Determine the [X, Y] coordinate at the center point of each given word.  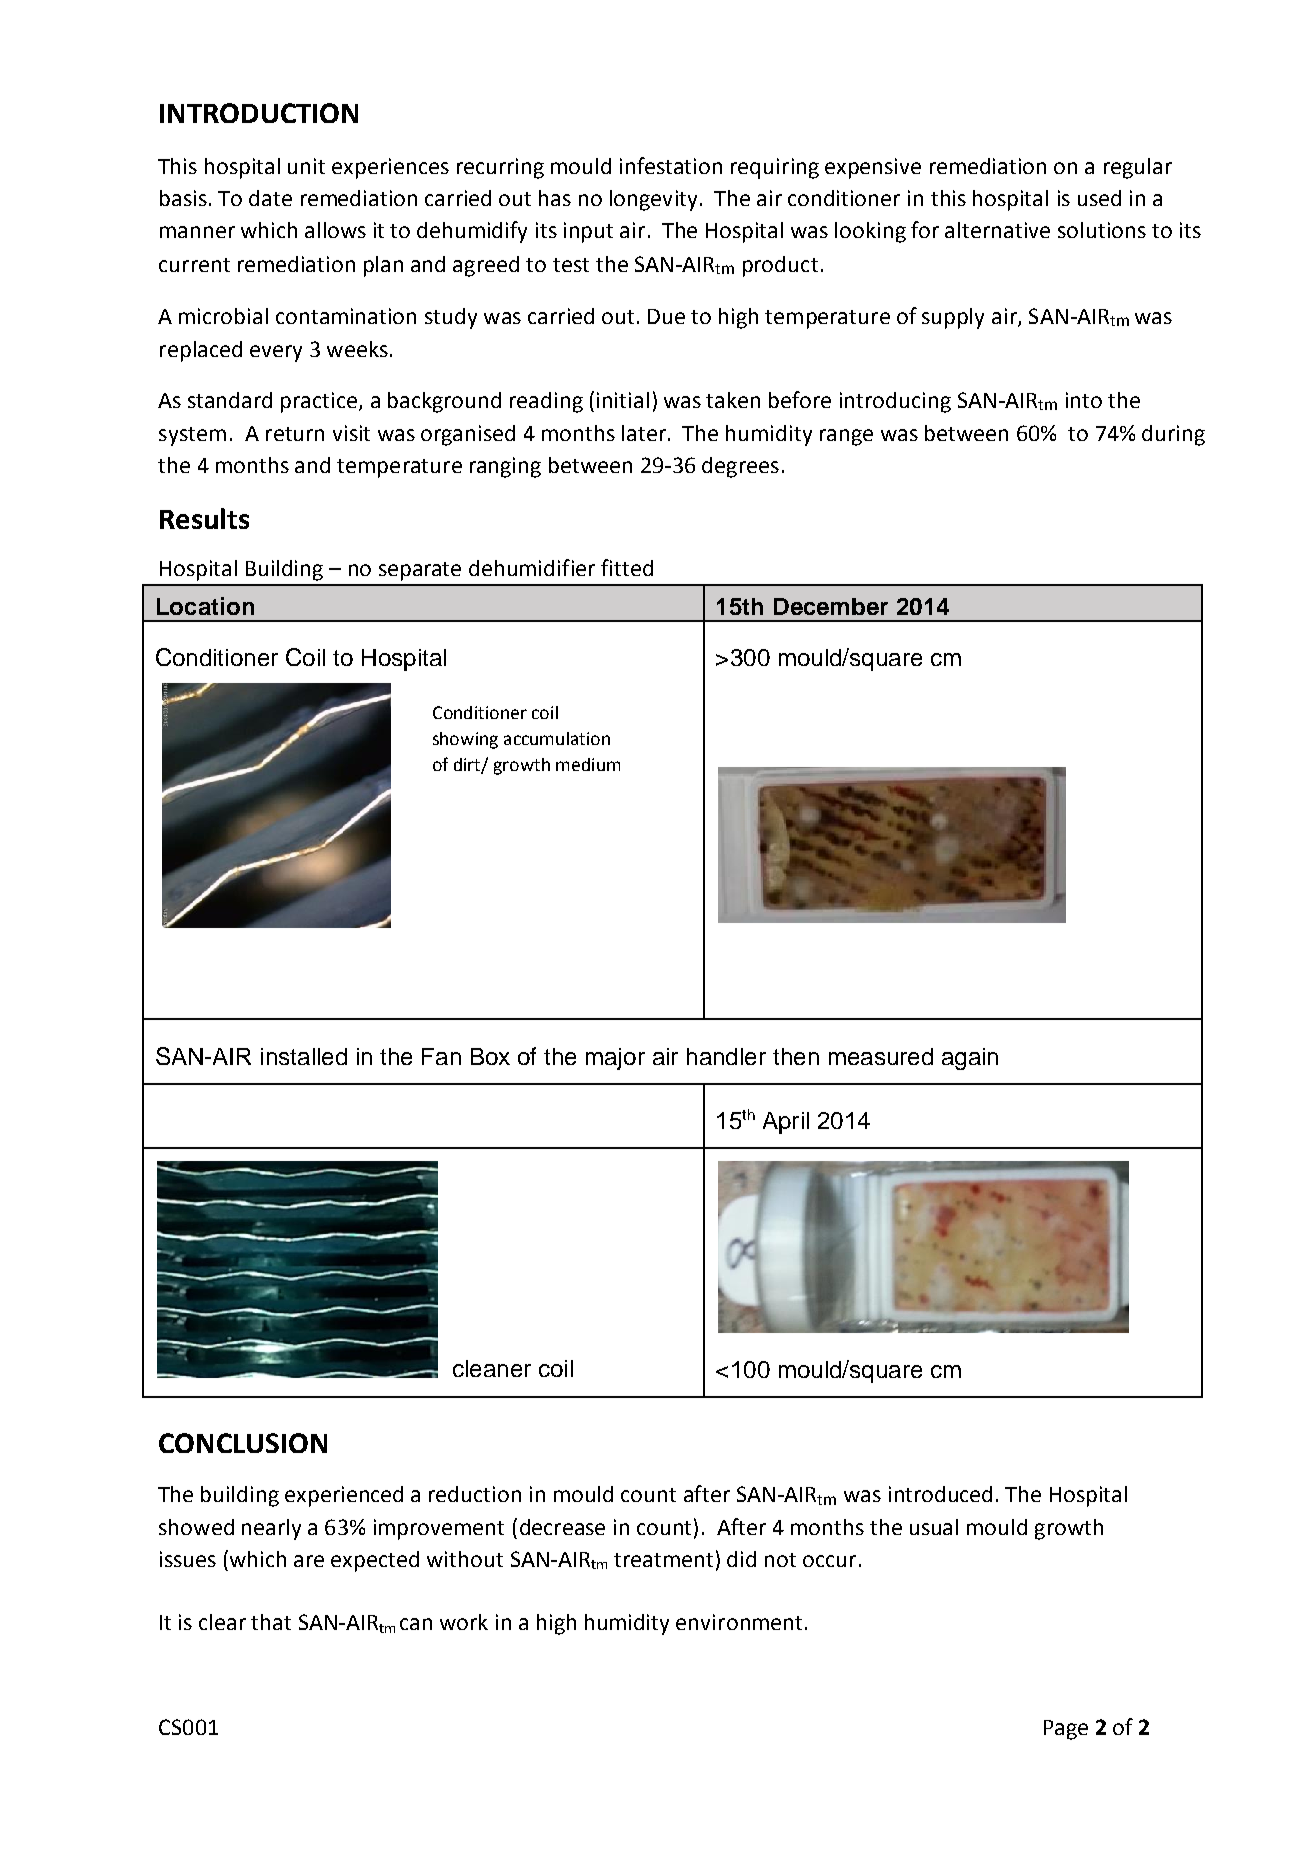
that [271, 1622]
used [1099, 198]
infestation [671, 165]
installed [304, 1056]
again [970, 1059]
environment [739, 1622]
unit [306, 166]
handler [726, 1056]
